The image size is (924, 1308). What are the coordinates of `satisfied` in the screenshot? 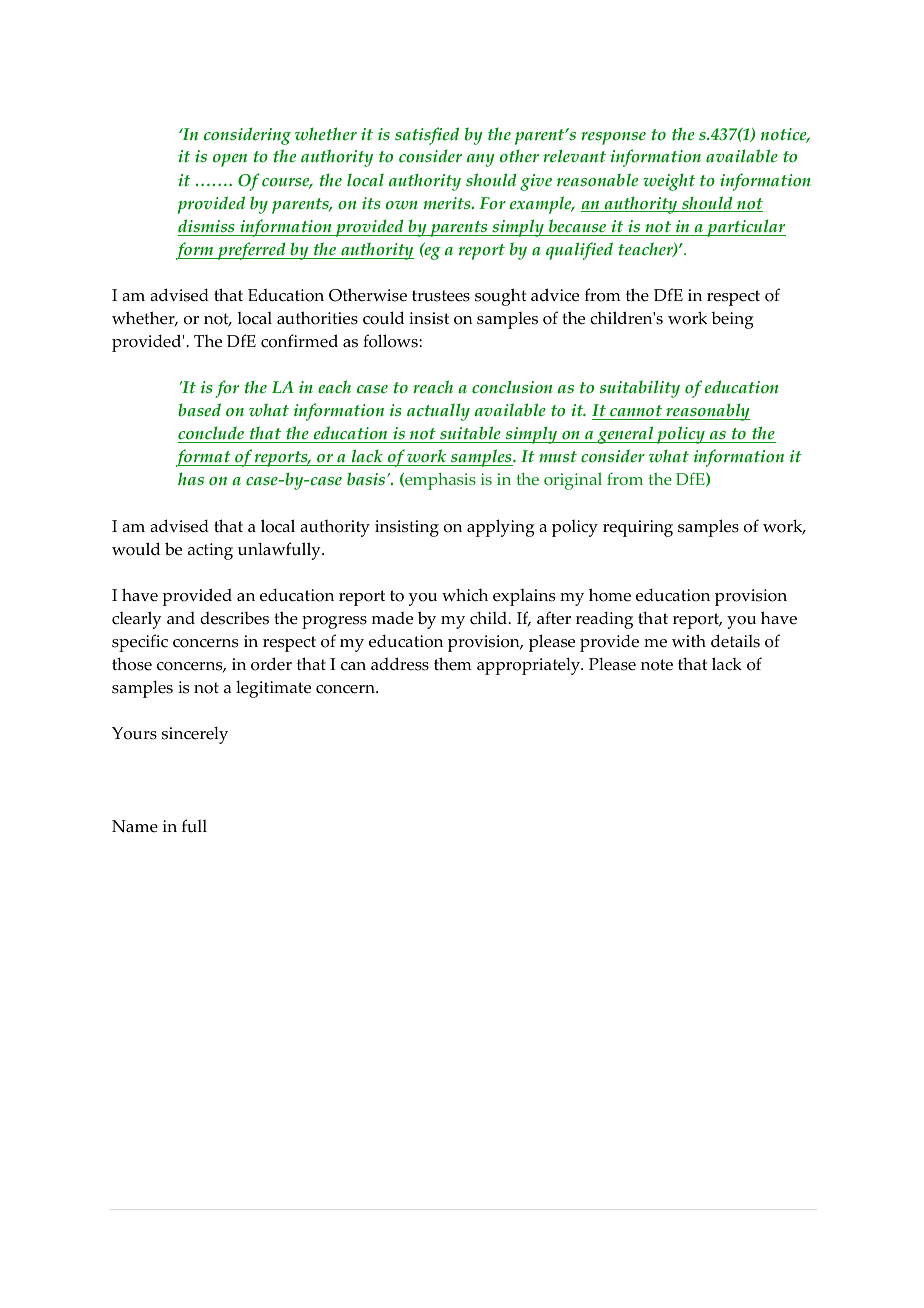 It's located at (427, 136).
